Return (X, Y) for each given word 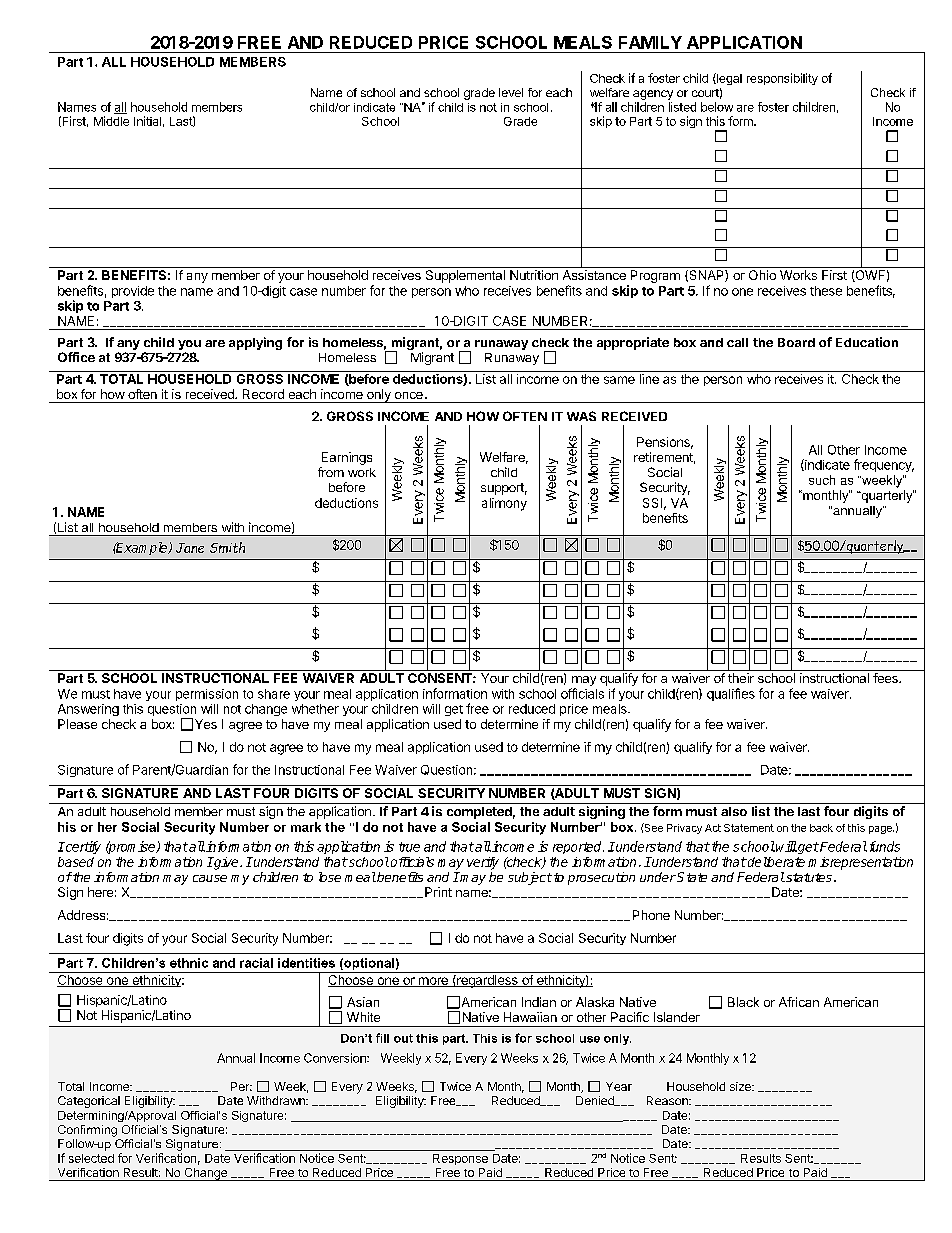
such (822, 480)
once (409, 395)
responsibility (782, 79)
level (511, 92)
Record (263, 394)
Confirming (87, 1131)
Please (77, 724)
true (409, 847)
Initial (147, 121)
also (734, 811)
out (403, 1038)
